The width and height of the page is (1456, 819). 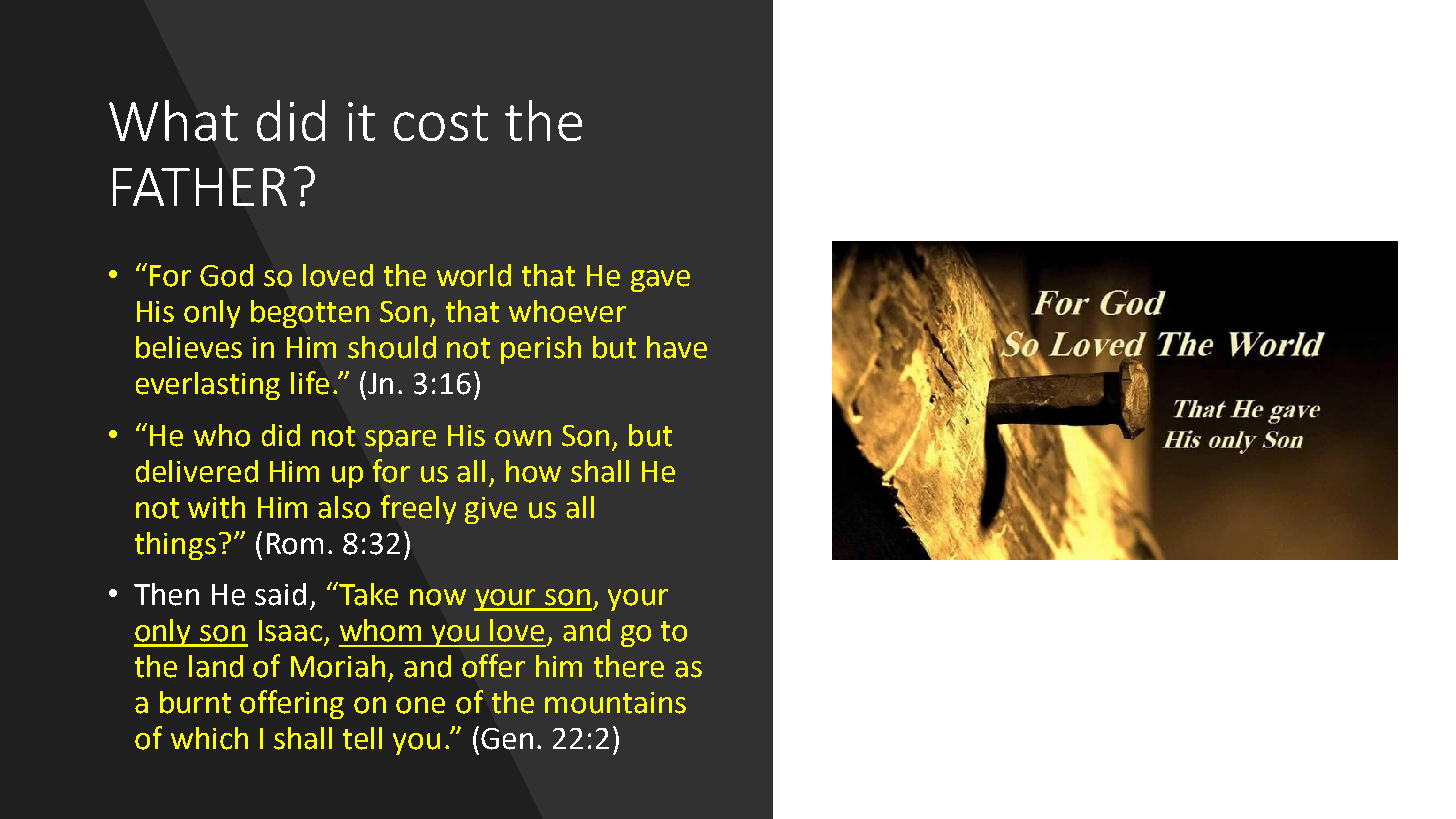 What do you see at coordinates (173, 120) in the page?
I see `What` at bounding box center [173, 120].
